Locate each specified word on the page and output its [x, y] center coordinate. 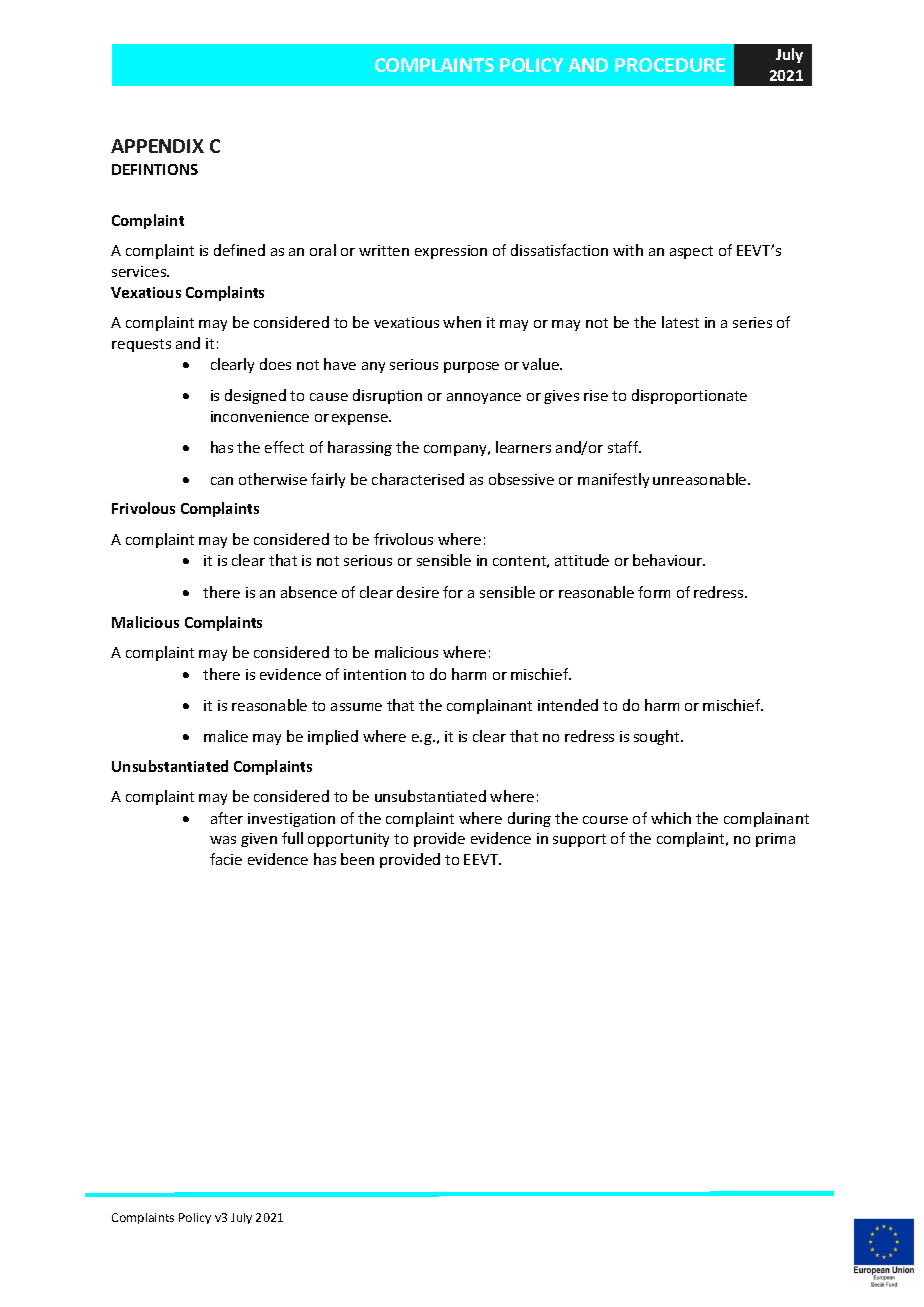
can [222, 481]
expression [451, 252]
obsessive [521, 479]
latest [680, 322]
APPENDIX [157, 146]
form [654, 592]
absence [309, 592]
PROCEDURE [670, 65]
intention [375, 674]
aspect [691, 252]
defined [239, 250]
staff [624, 447]
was [223, 840]
